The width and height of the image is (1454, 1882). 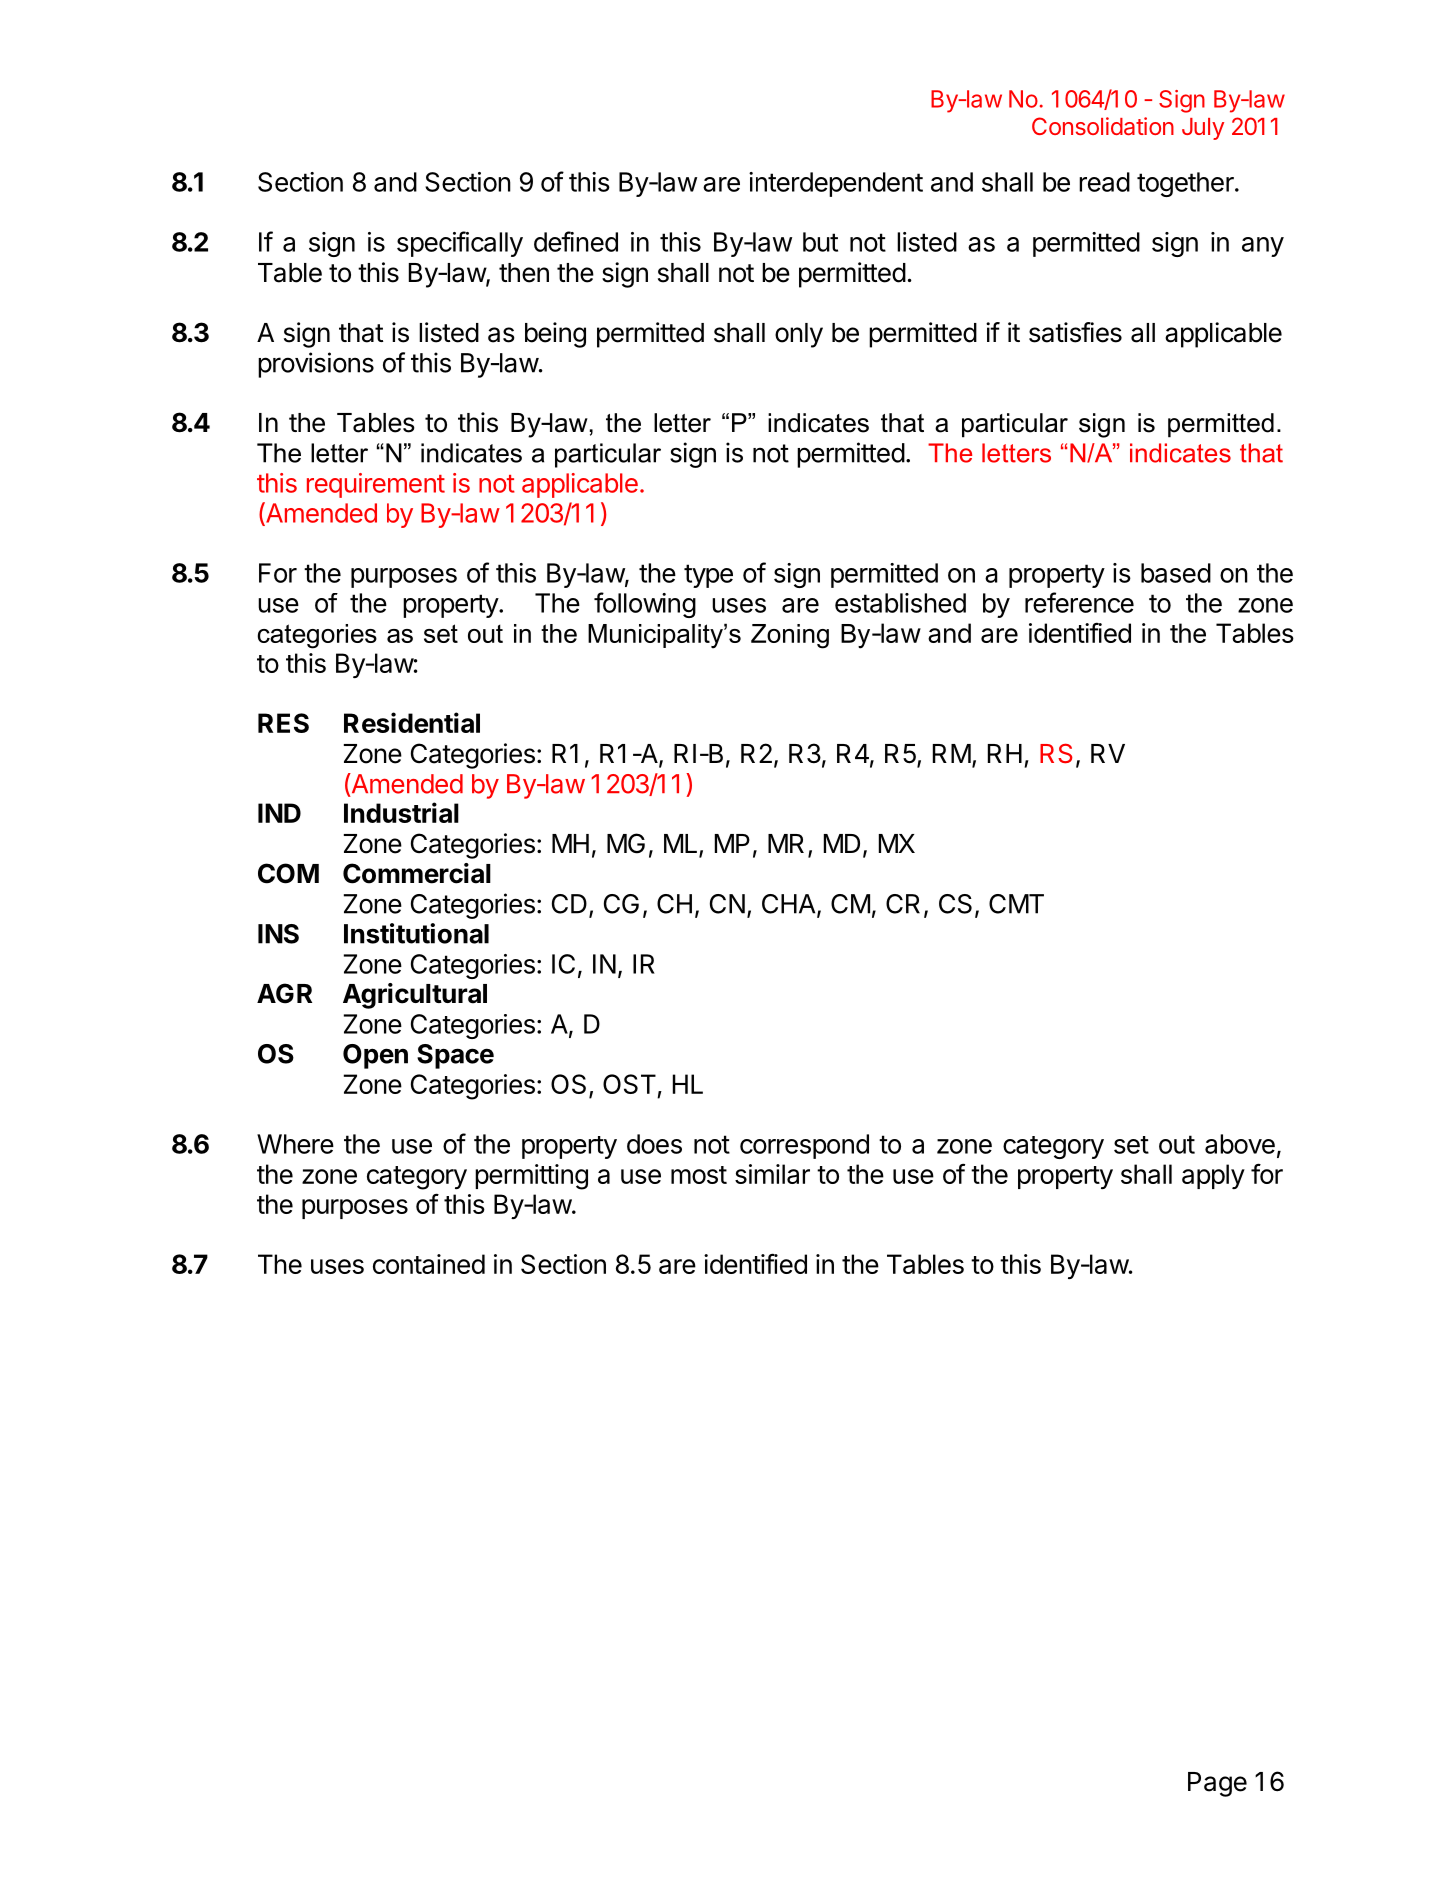 What do you see at coordinates (836, 184) in the image?
I see `interdependent` at bounding box center [836, 184].
